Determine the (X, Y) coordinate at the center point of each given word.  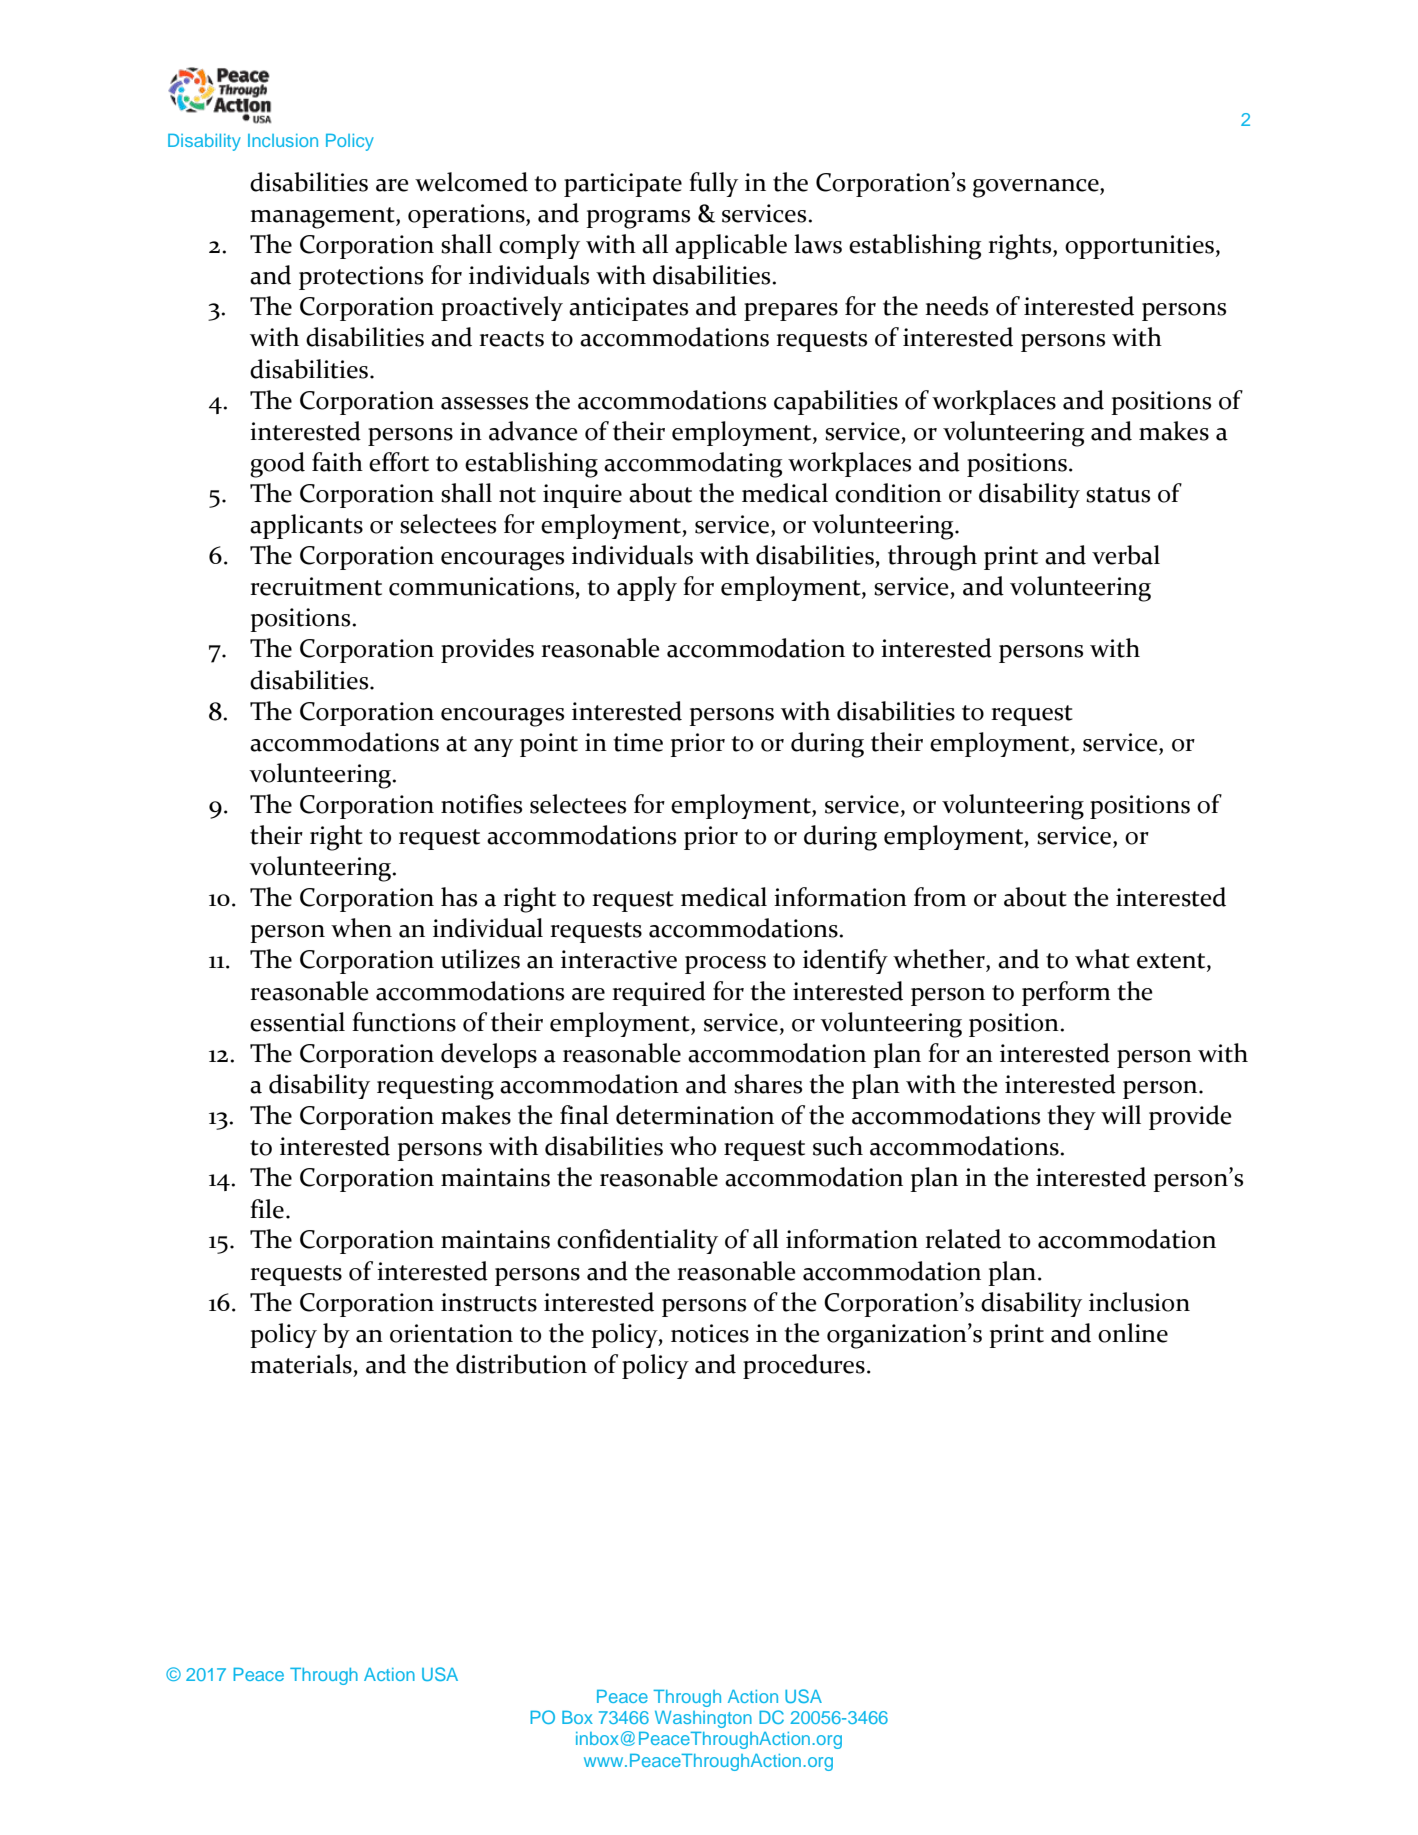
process (725, 965)
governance (1037, 188)
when (361, 928)
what (1102, 959)
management (323, 218)
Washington (703, 1719)
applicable (731, 246)
